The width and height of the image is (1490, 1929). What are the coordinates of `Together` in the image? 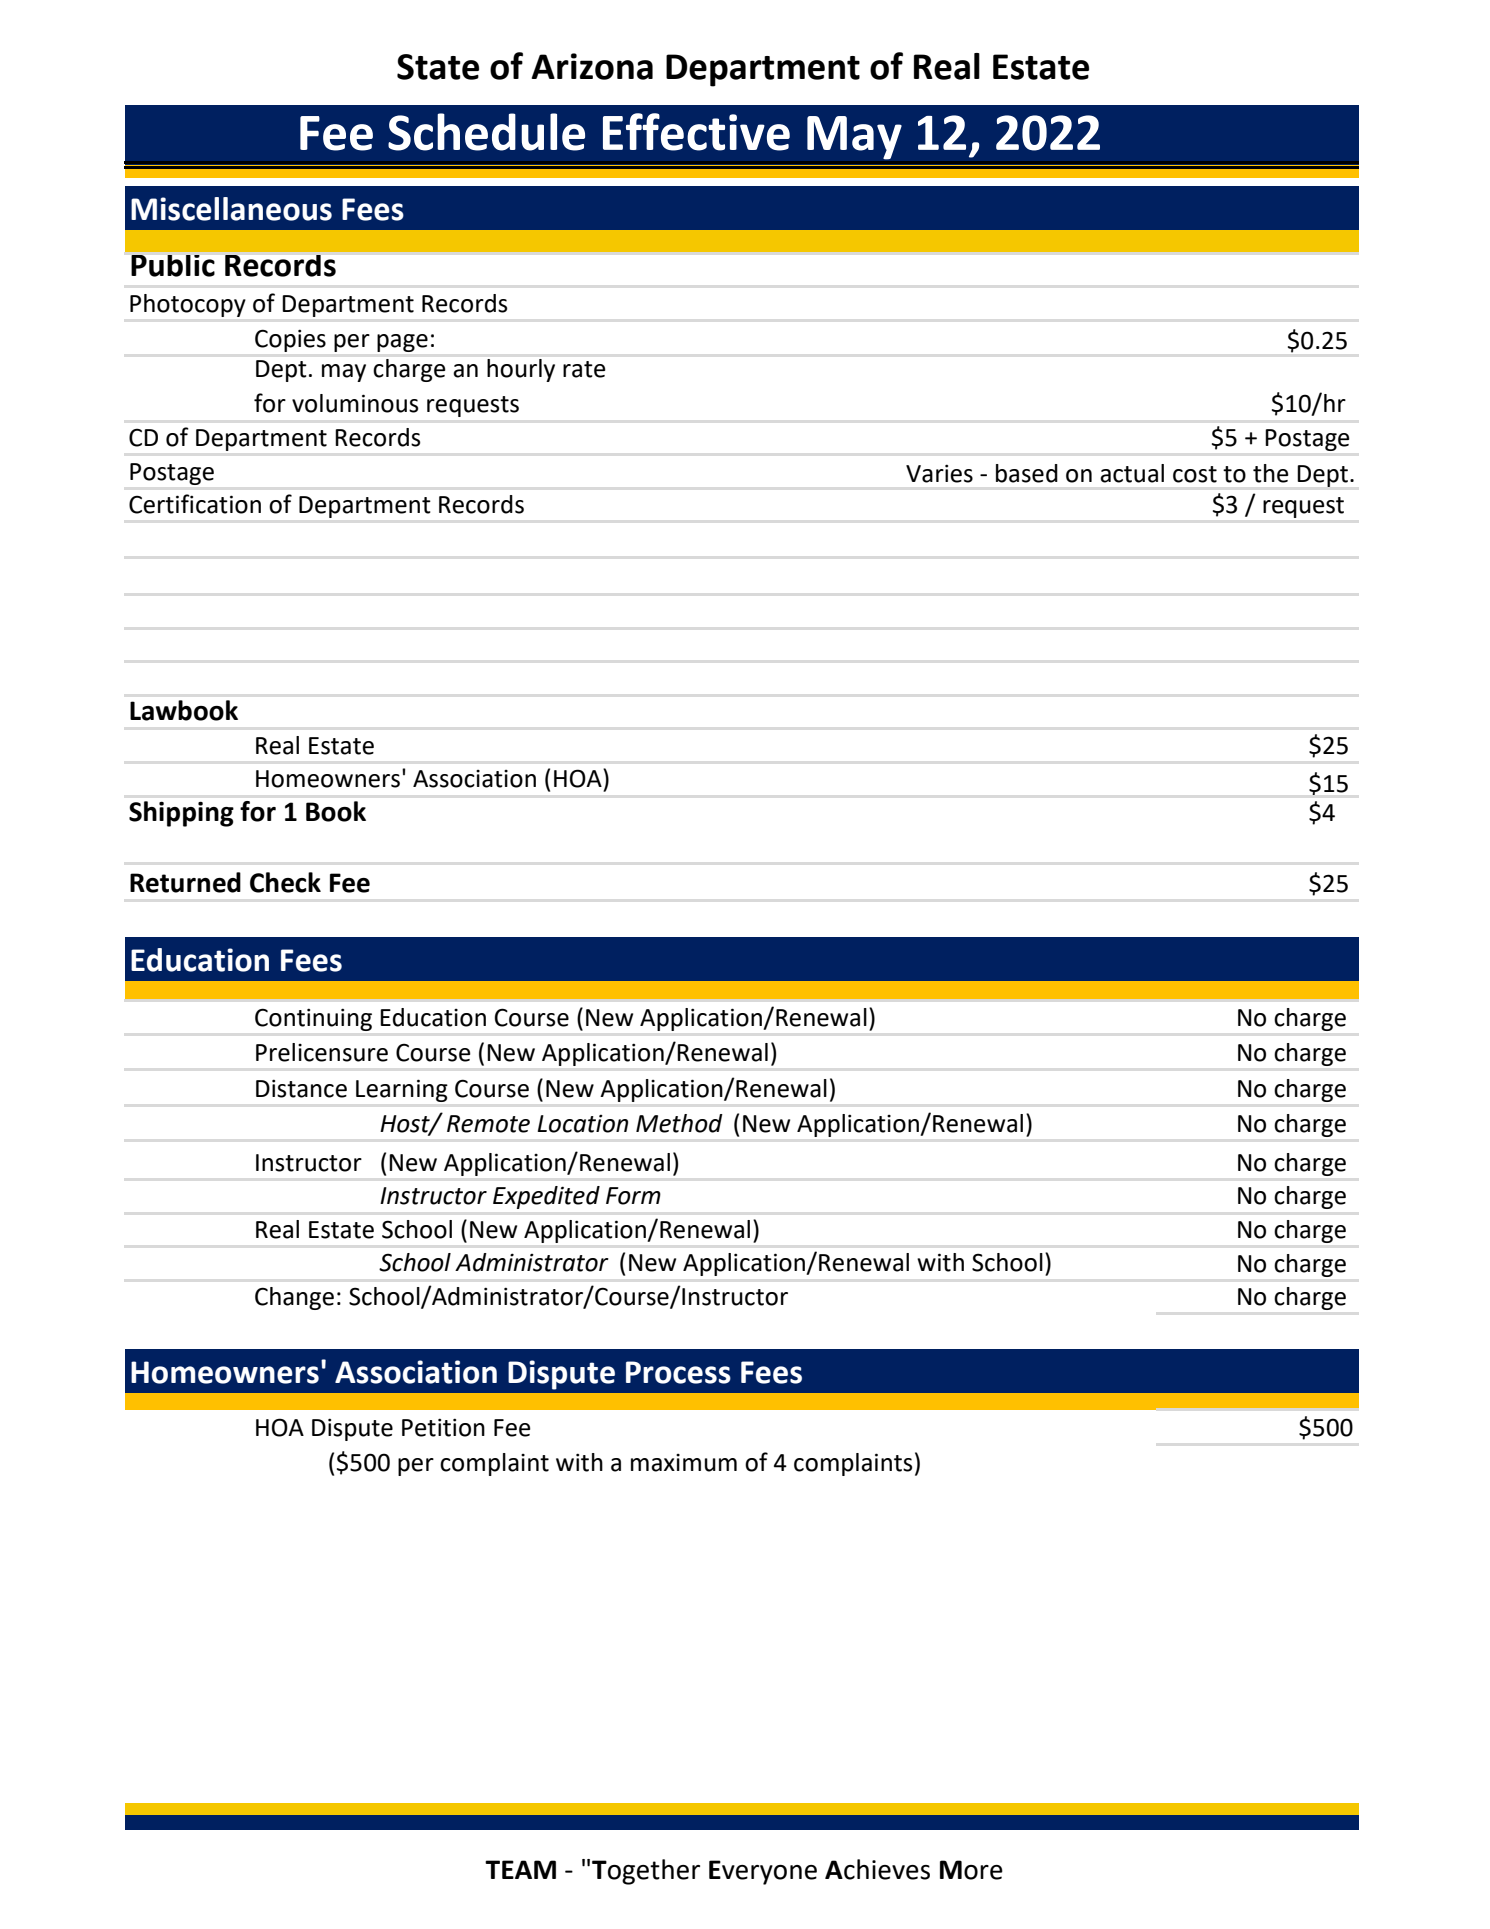 It's located at (646, 1872).
